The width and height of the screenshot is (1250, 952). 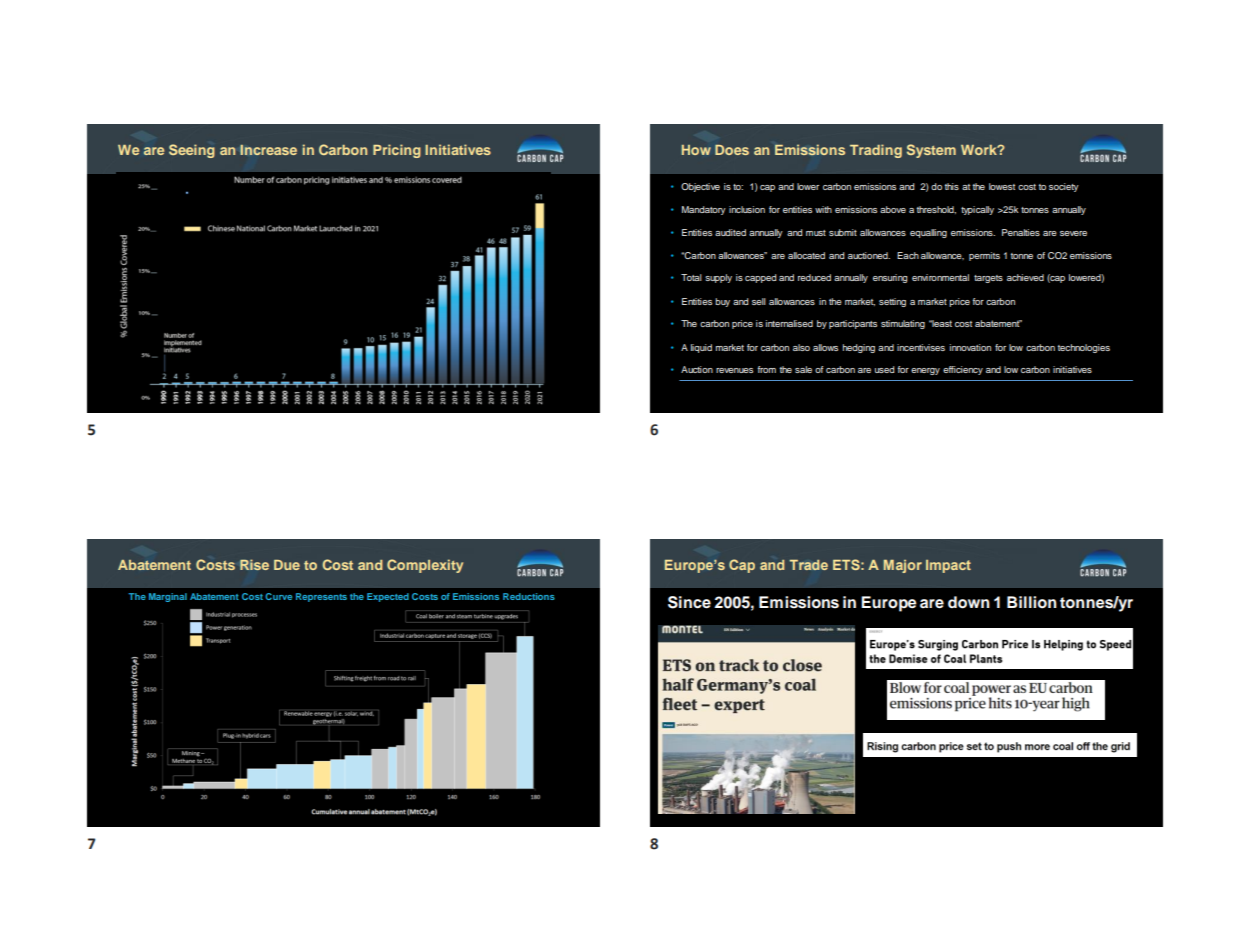 I want to click on System, so click(x=931, y=151).
